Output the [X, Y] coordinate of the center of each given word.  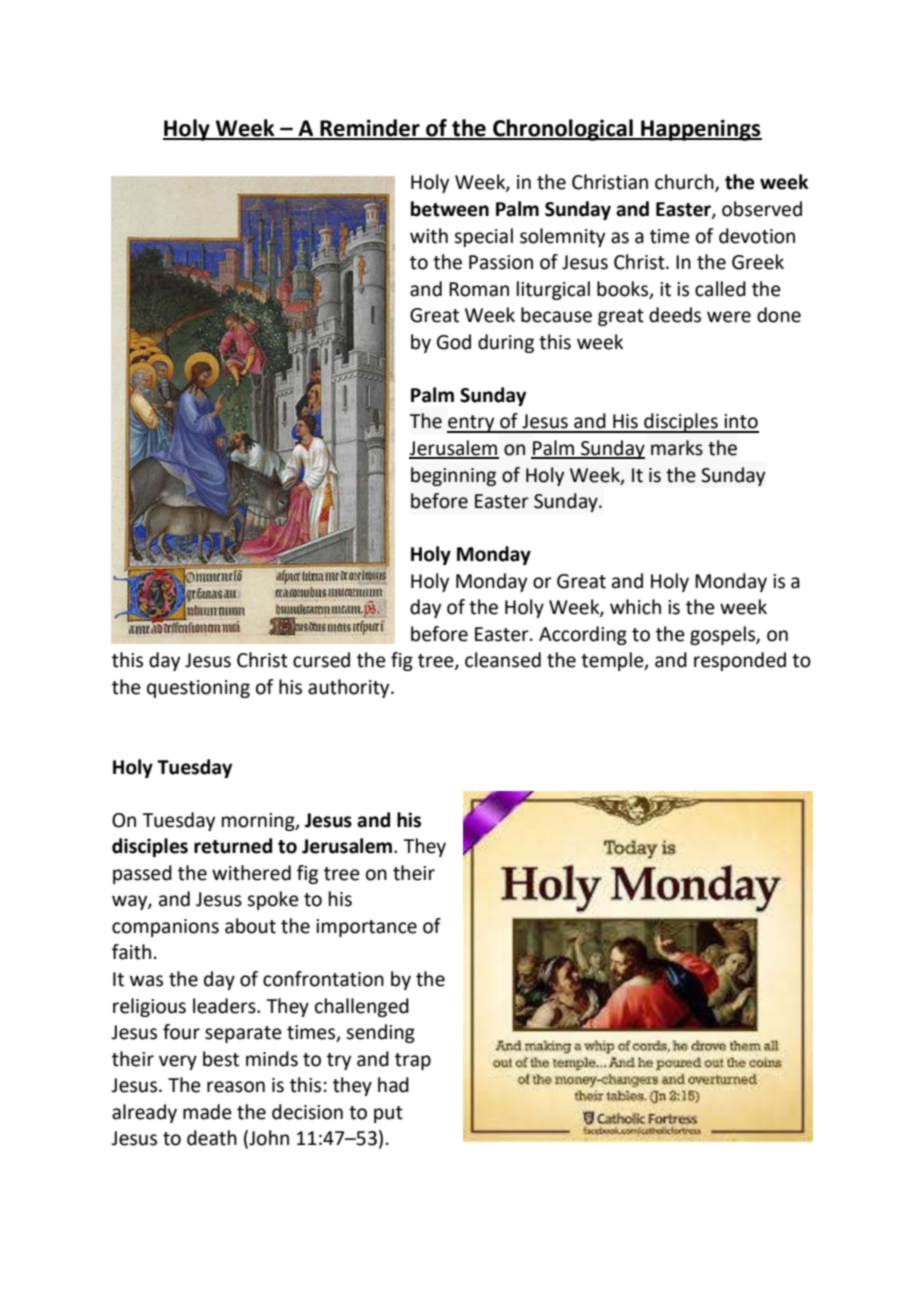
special [483, 237]
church [685, 183]
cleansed [503, 660]
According [583, 635]
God [454, 342]
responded [740, 661]
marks [677, 448]
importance [366, 928]
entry [472, 424]
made [207, 1112]
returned [233, 846]
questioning [198, 689]
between [450, 209]
